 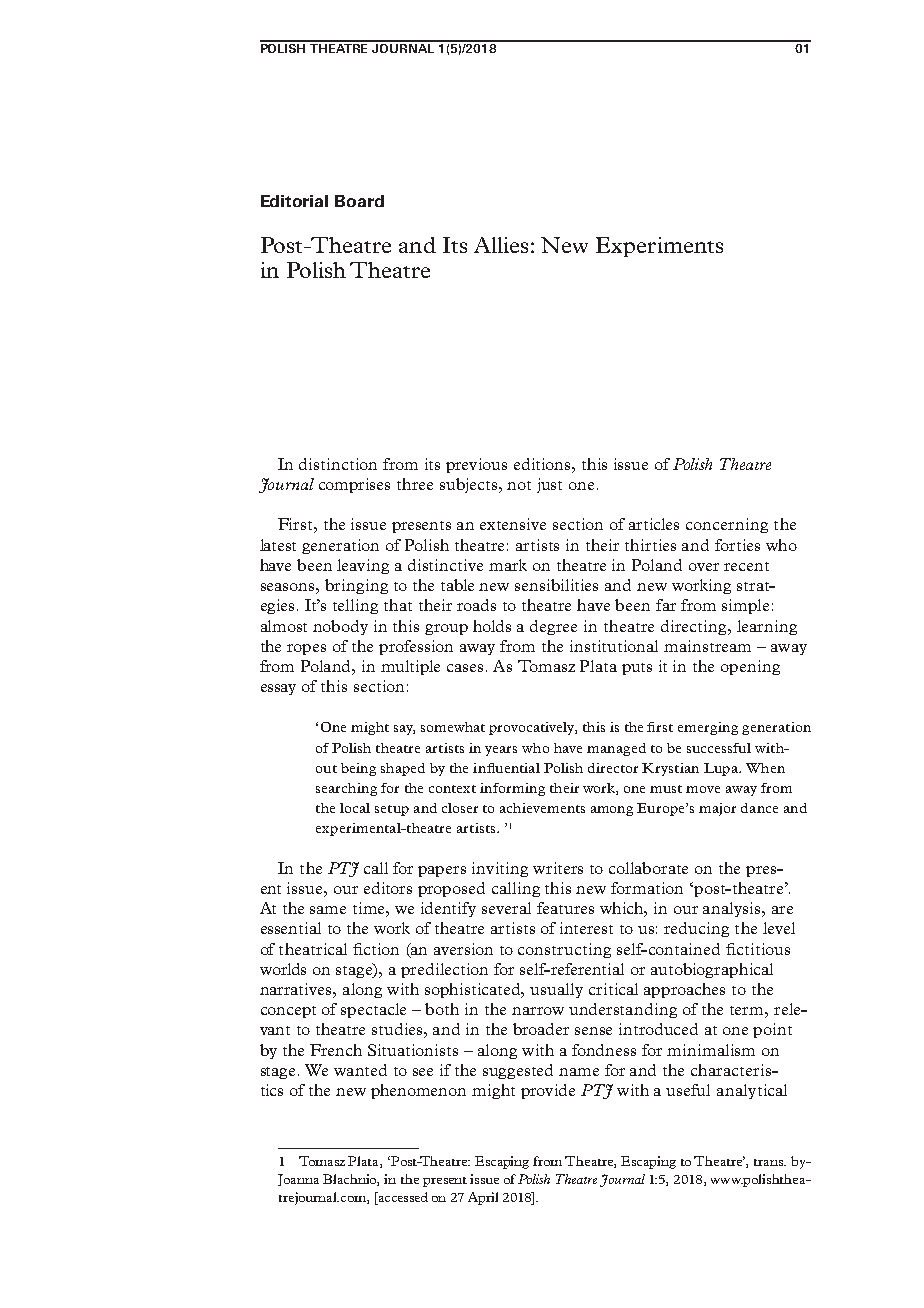 What do you see at coordinates (696, 929) in the page?
I see `reducing` at bounding box center [696, 929].
